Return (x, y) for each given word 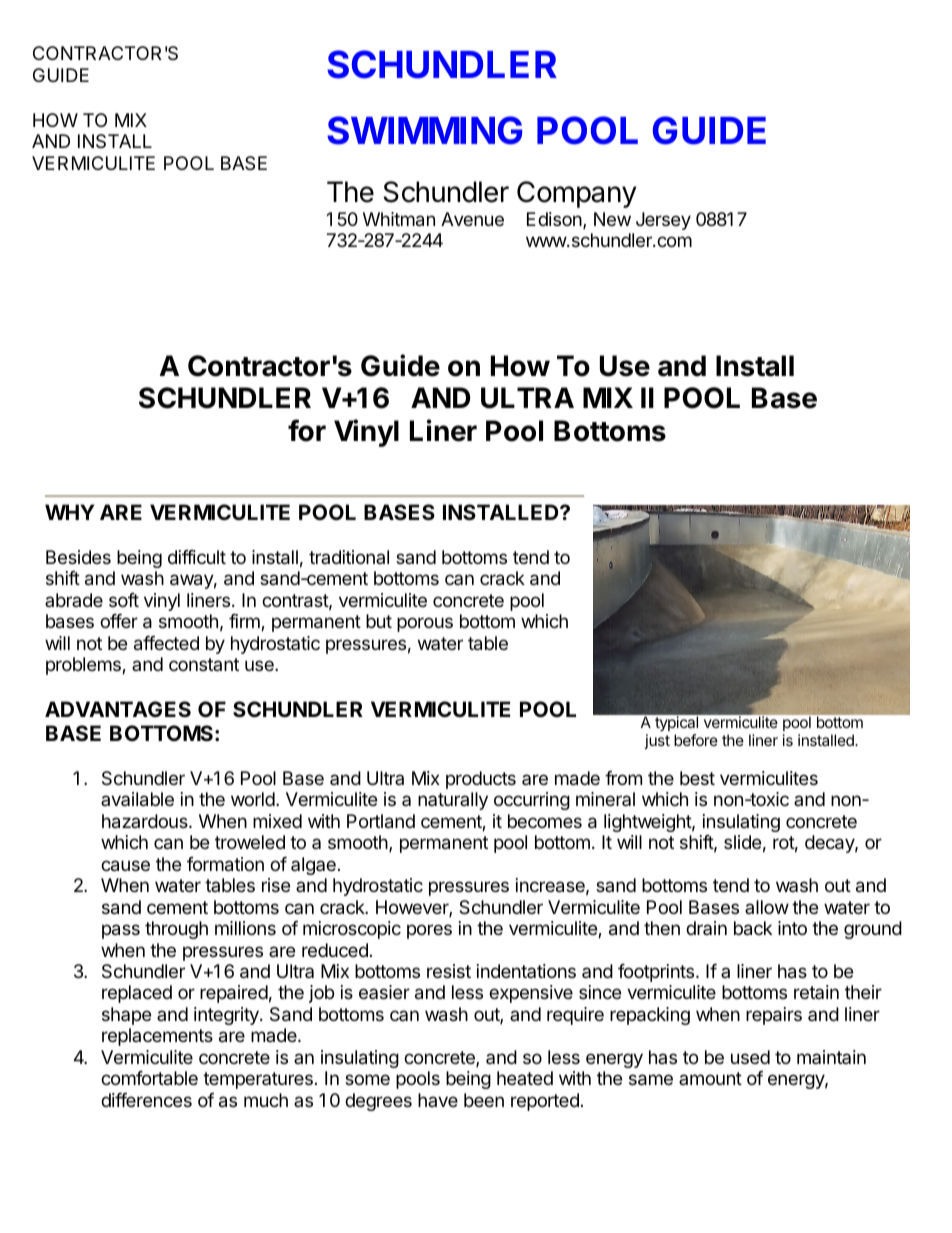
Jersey (663, 221)
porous (425, 624)
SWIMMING (424, 130)
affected (166, 643)
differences (146, 1100)
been (484, 1100)
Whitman (399, 219)
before (696, 740)
